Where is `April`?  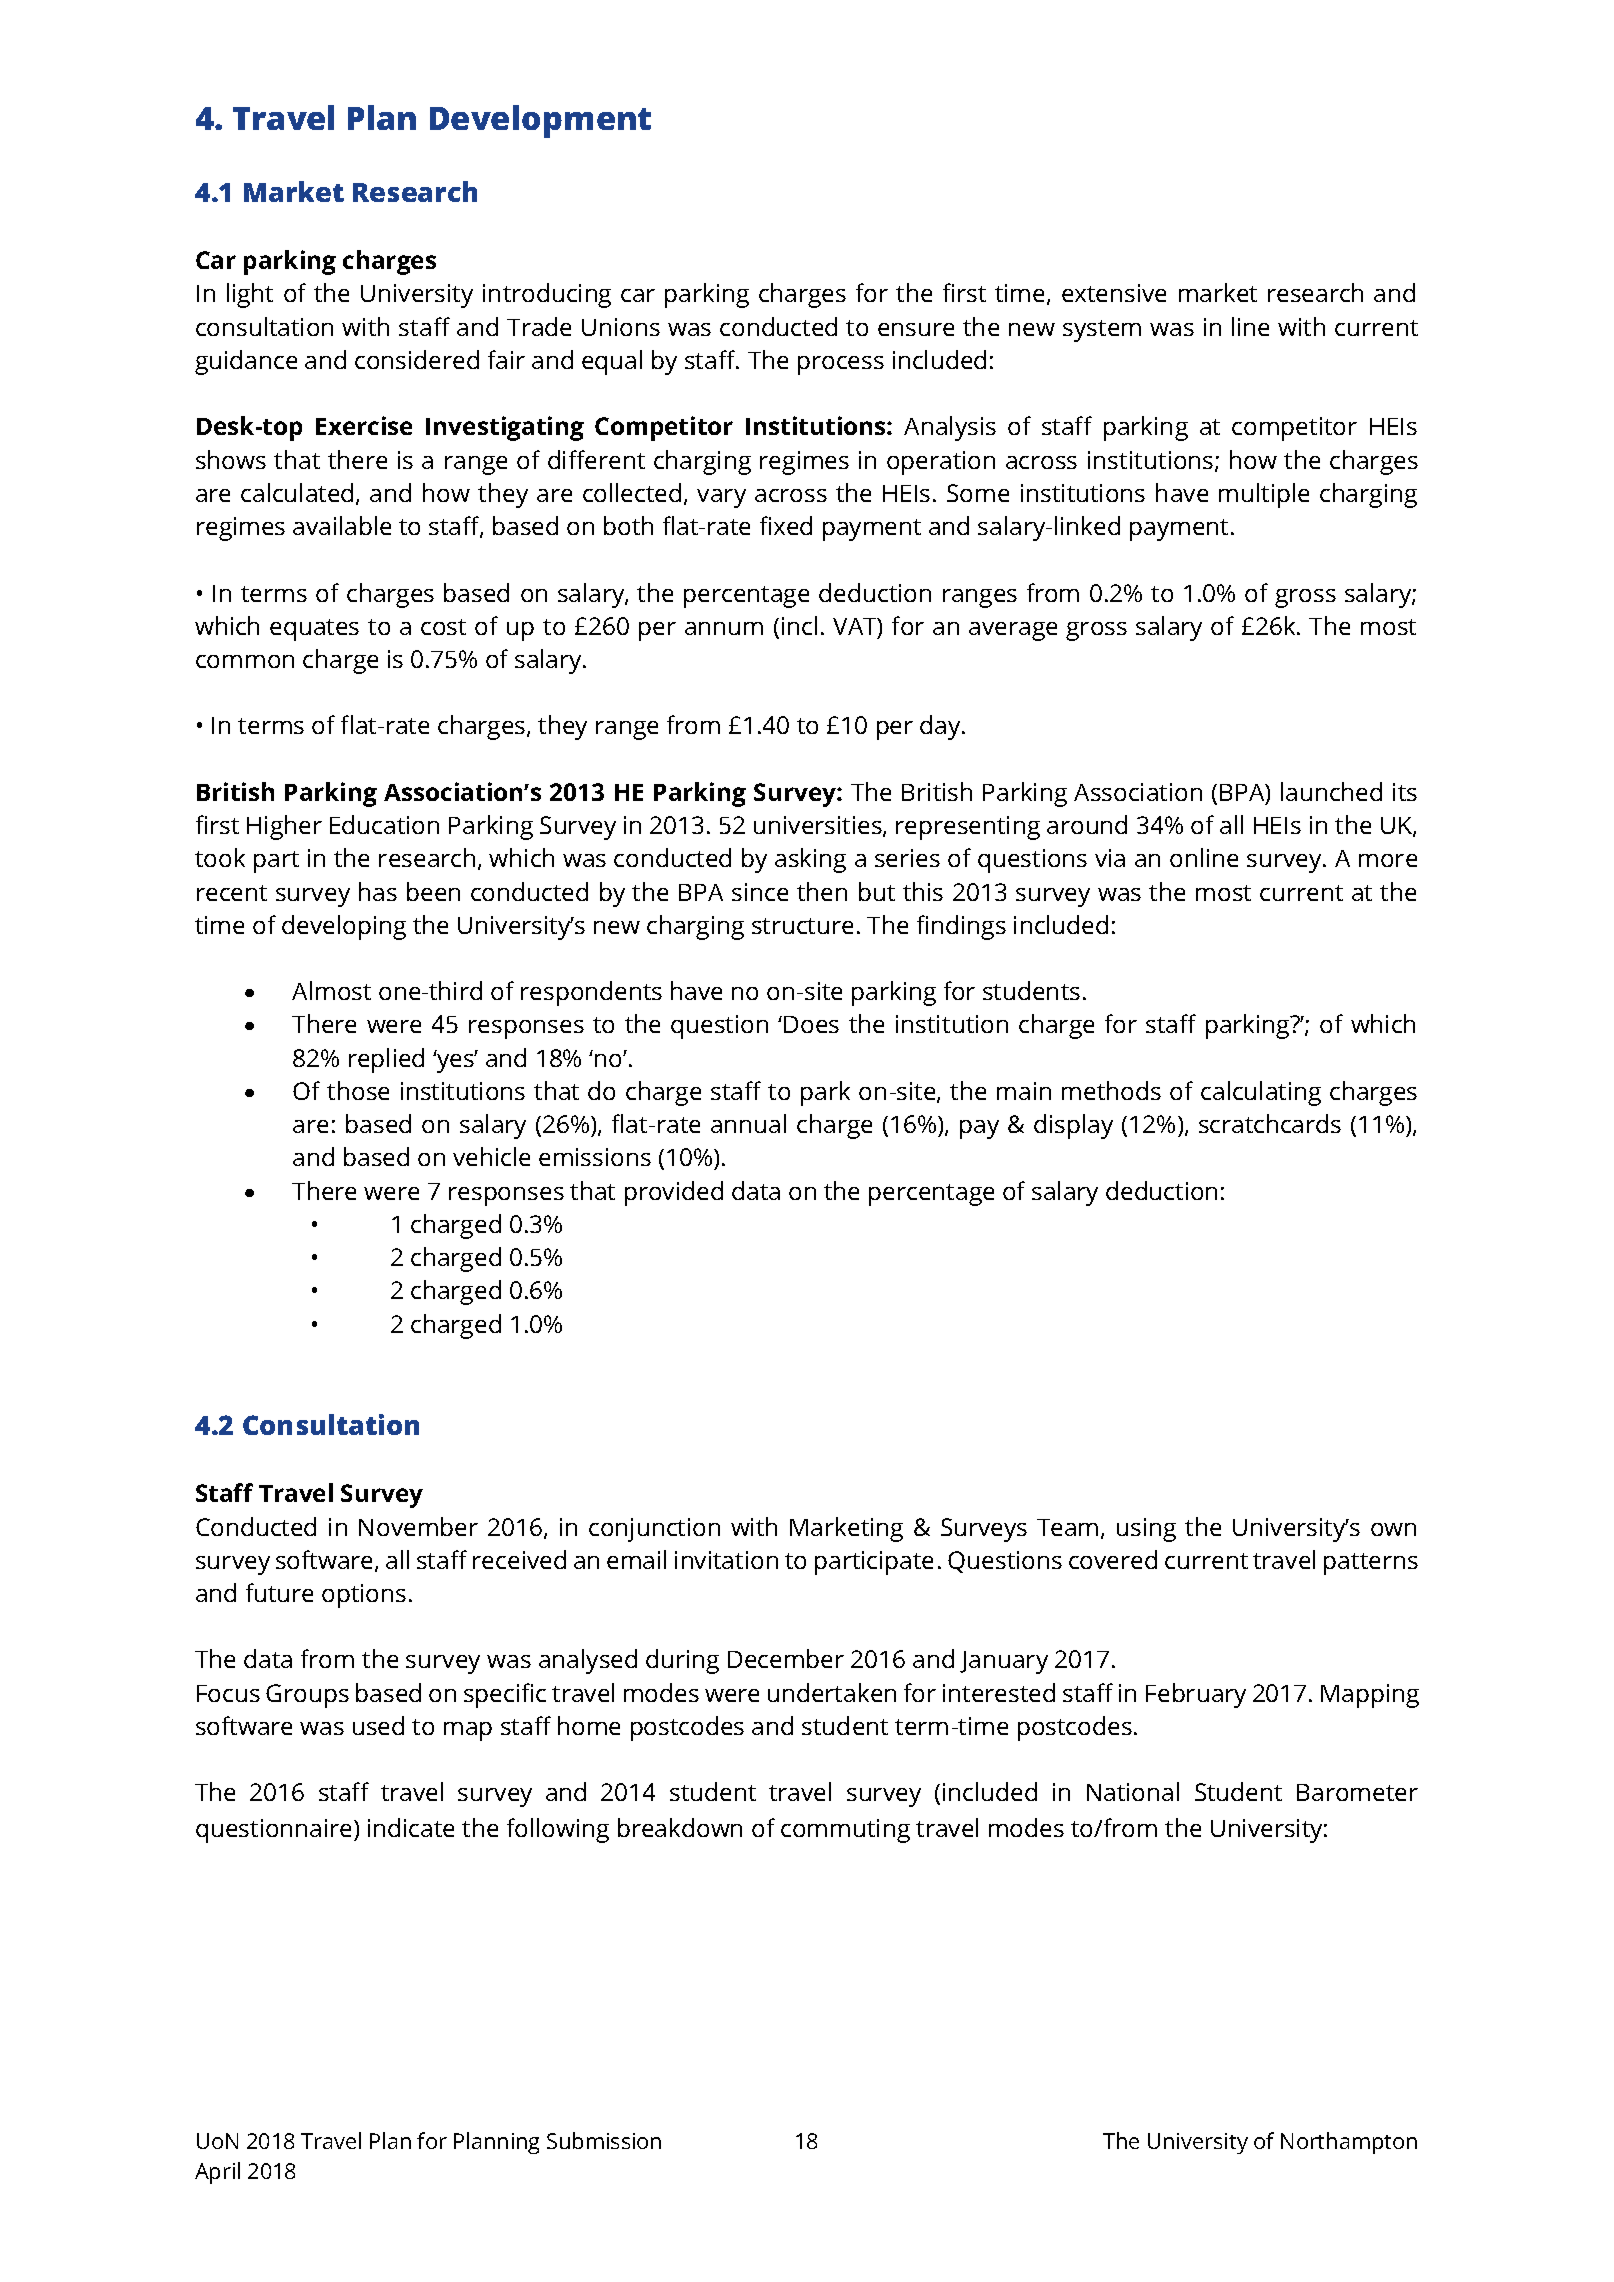 April is located at coordinates (217, 2173).
